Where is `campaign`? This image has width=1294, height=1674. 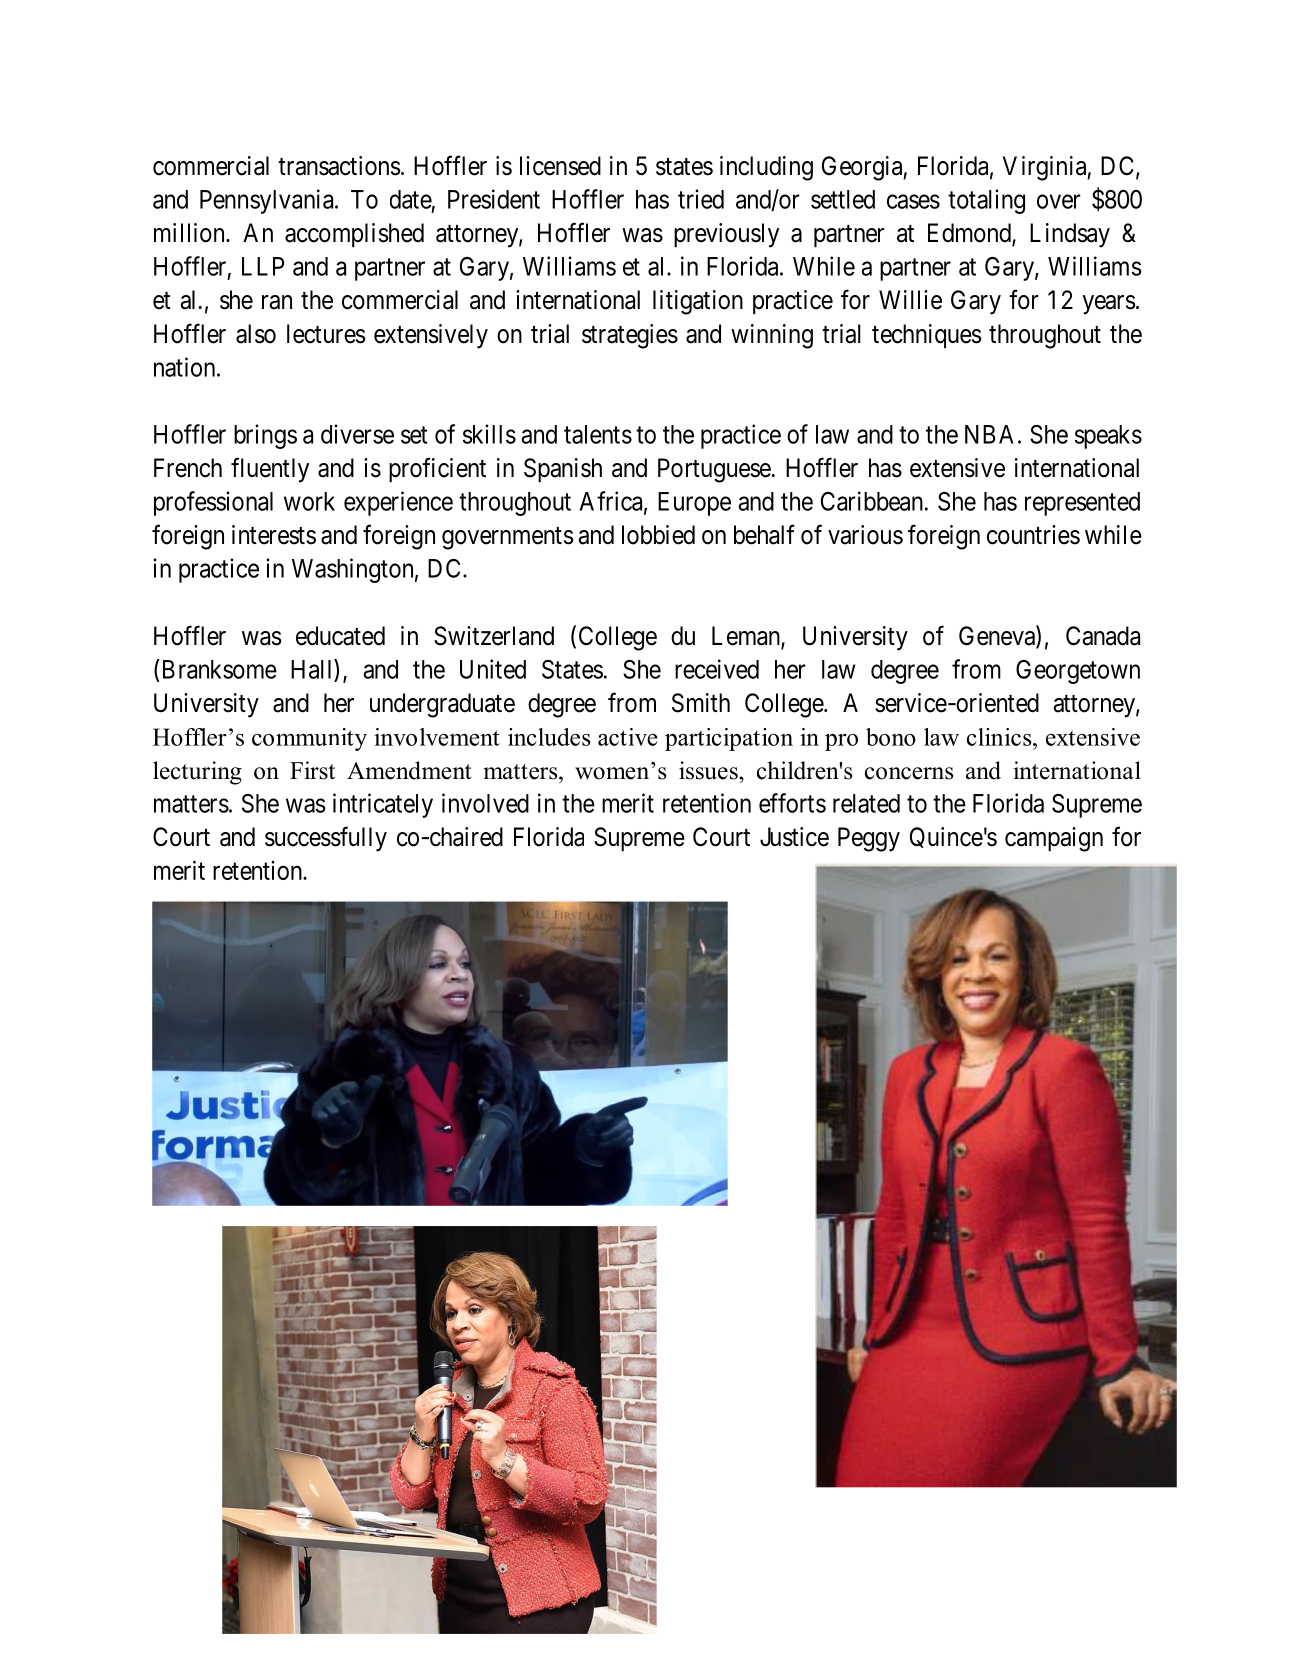 campaign is located at coordinates (1054, 839).
